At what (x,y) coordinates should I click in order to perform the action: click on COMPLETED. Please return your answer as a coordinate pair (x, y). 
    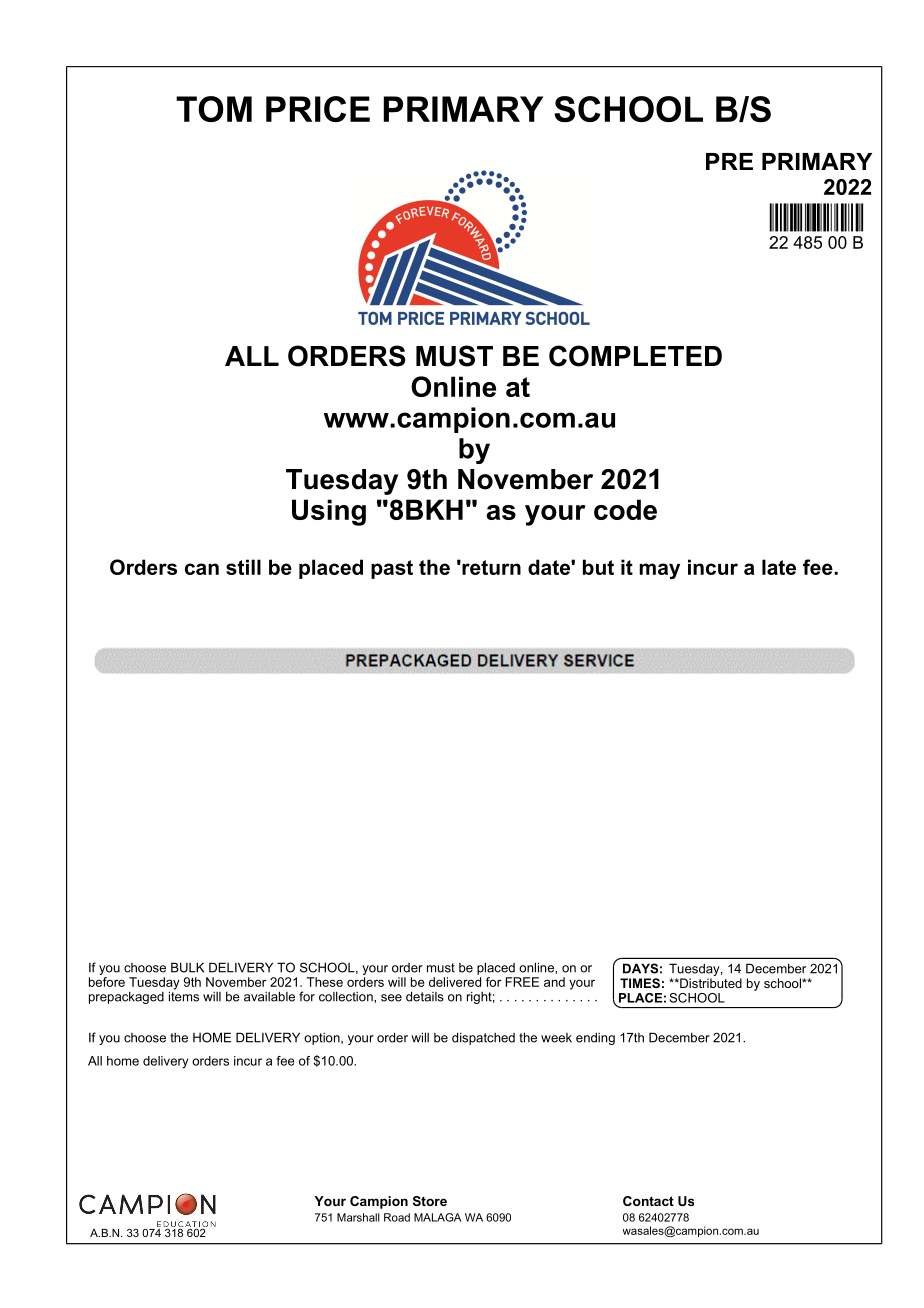
    Looking at the image, I should click on (635, 356).
